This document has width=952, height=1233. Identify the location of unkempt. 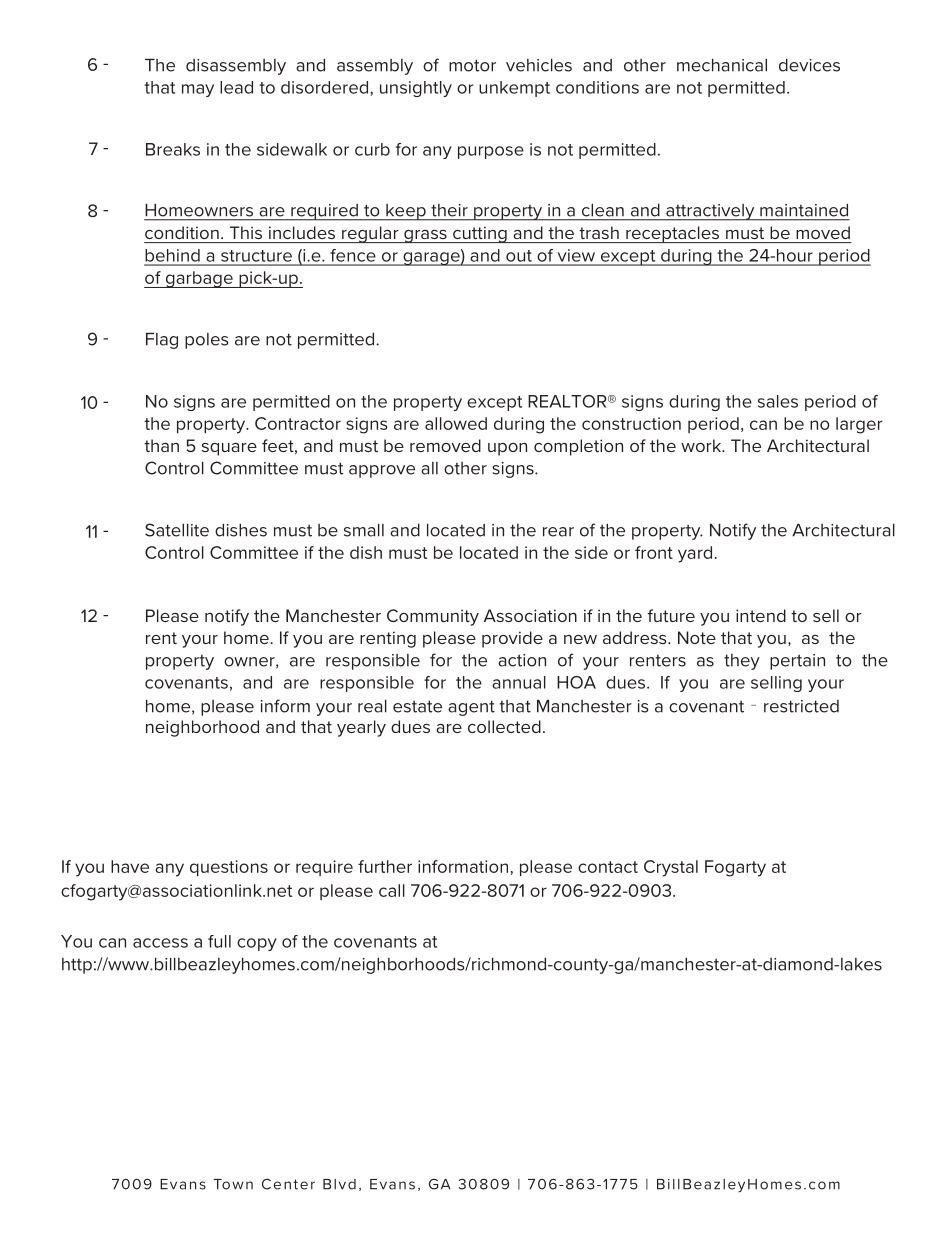
(514, 89).
